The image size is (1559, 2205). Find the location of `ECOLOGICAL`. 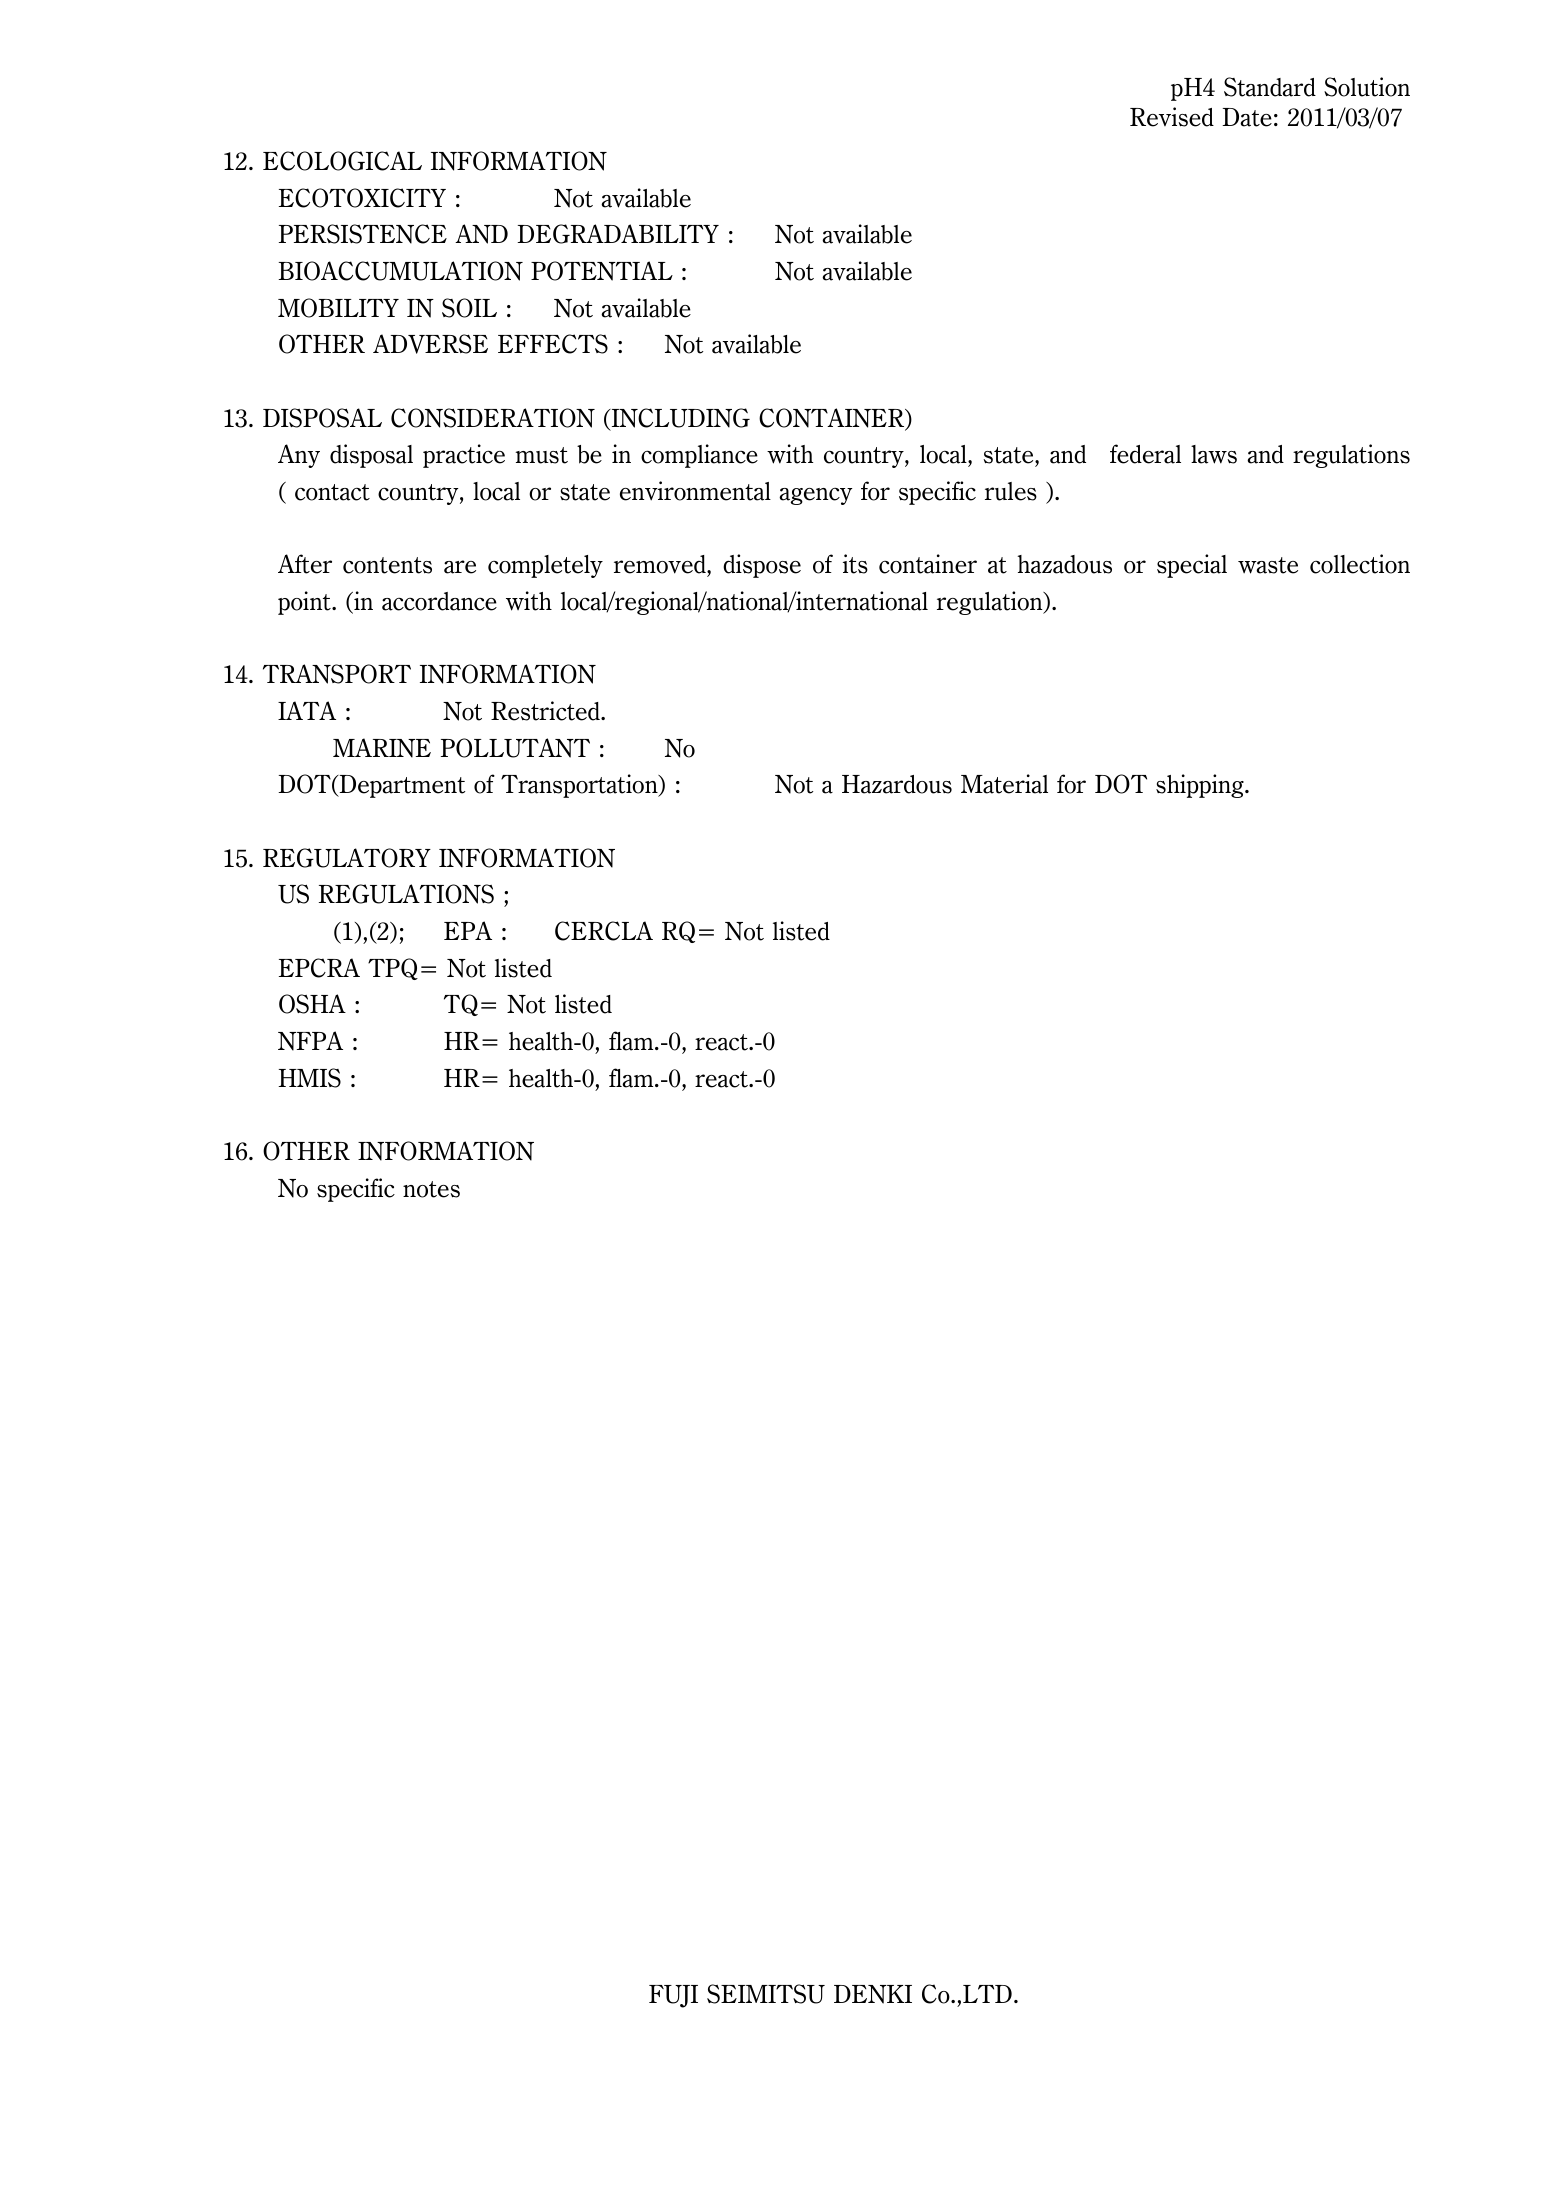

ECOLOGICAL is located at coordinates (342, 161).
